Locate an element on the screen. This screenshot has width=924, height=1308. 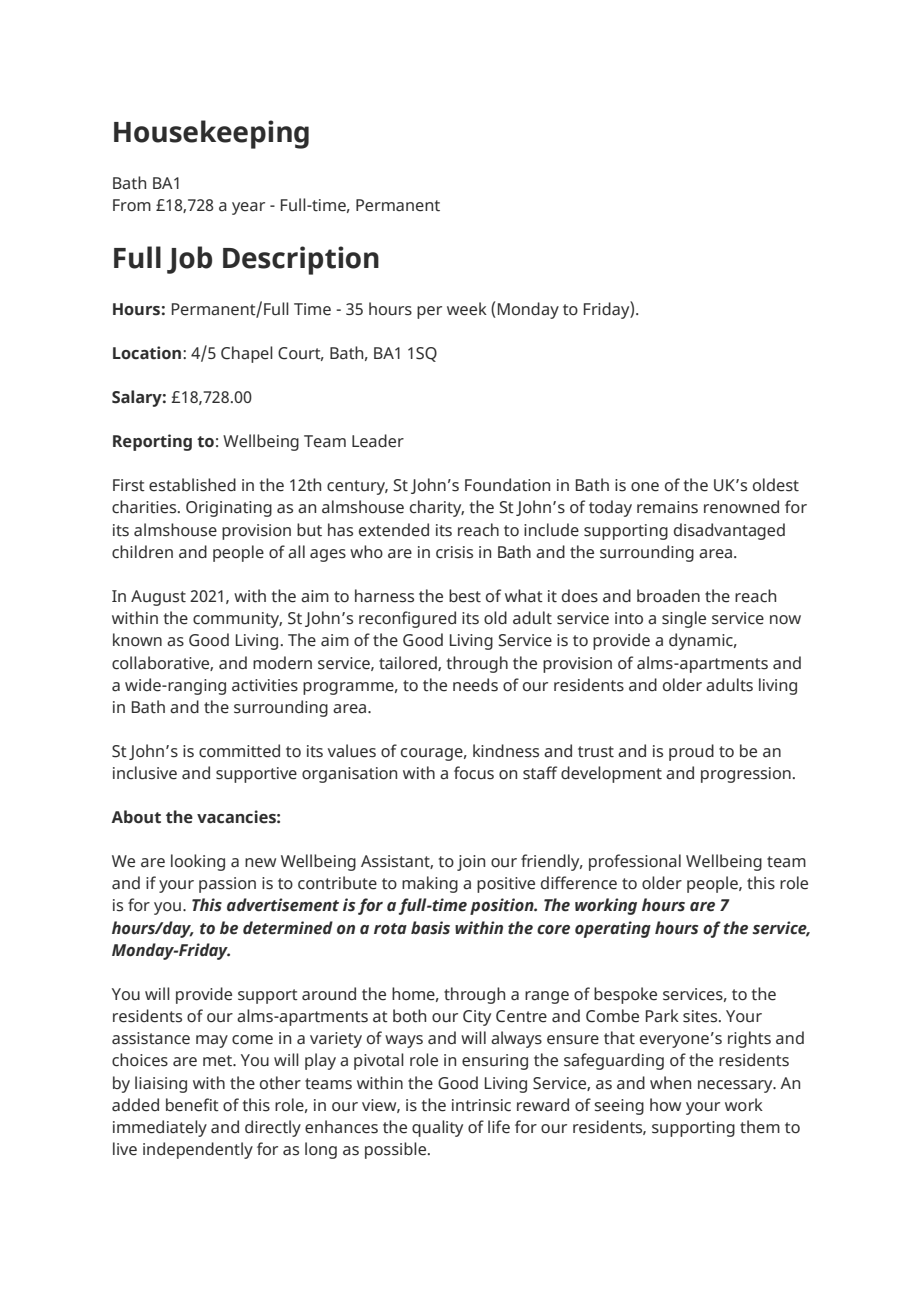
tailored is located at coordinates (409, 663).
